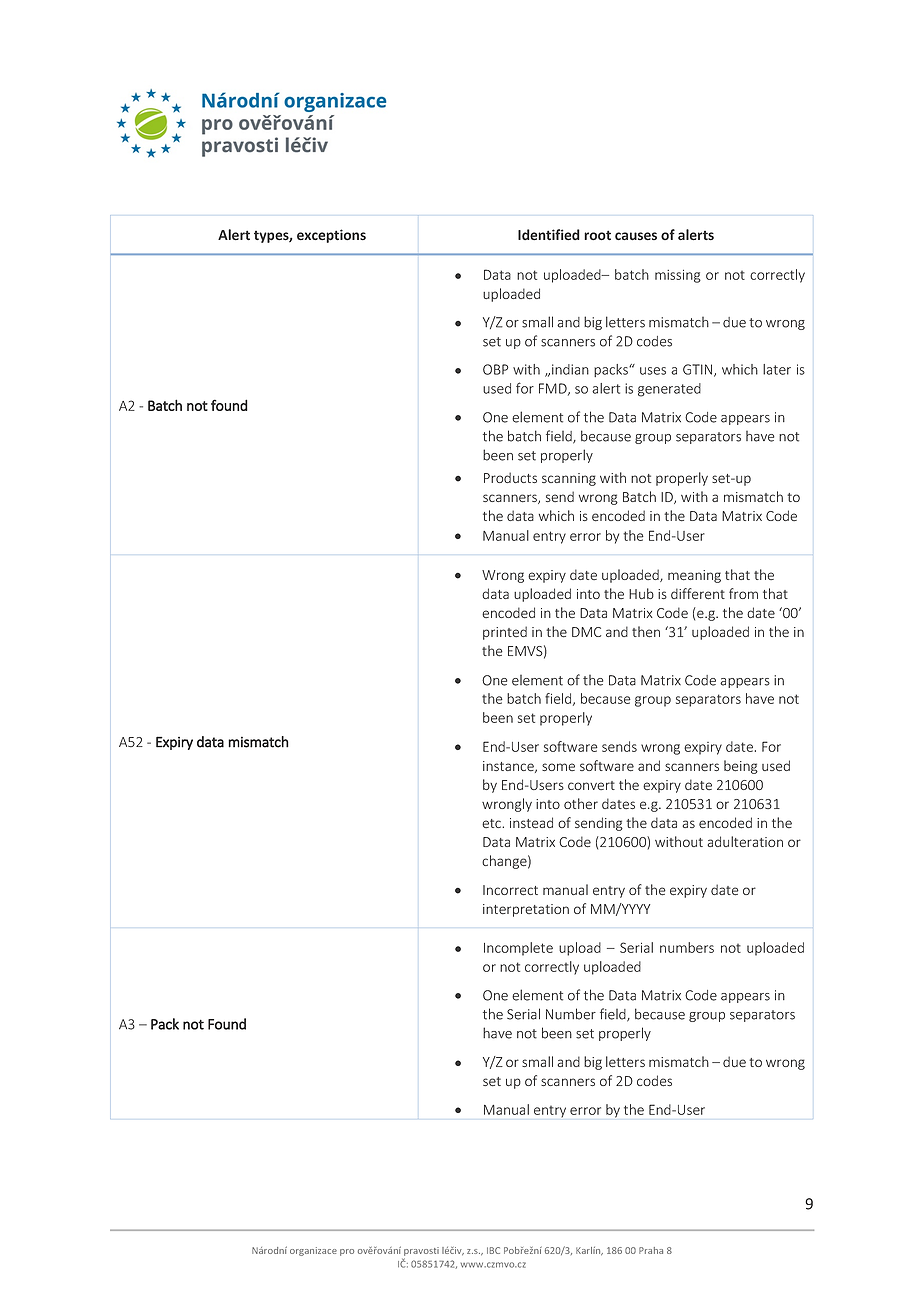  I want to click on exceptions, so click(331, 236).
